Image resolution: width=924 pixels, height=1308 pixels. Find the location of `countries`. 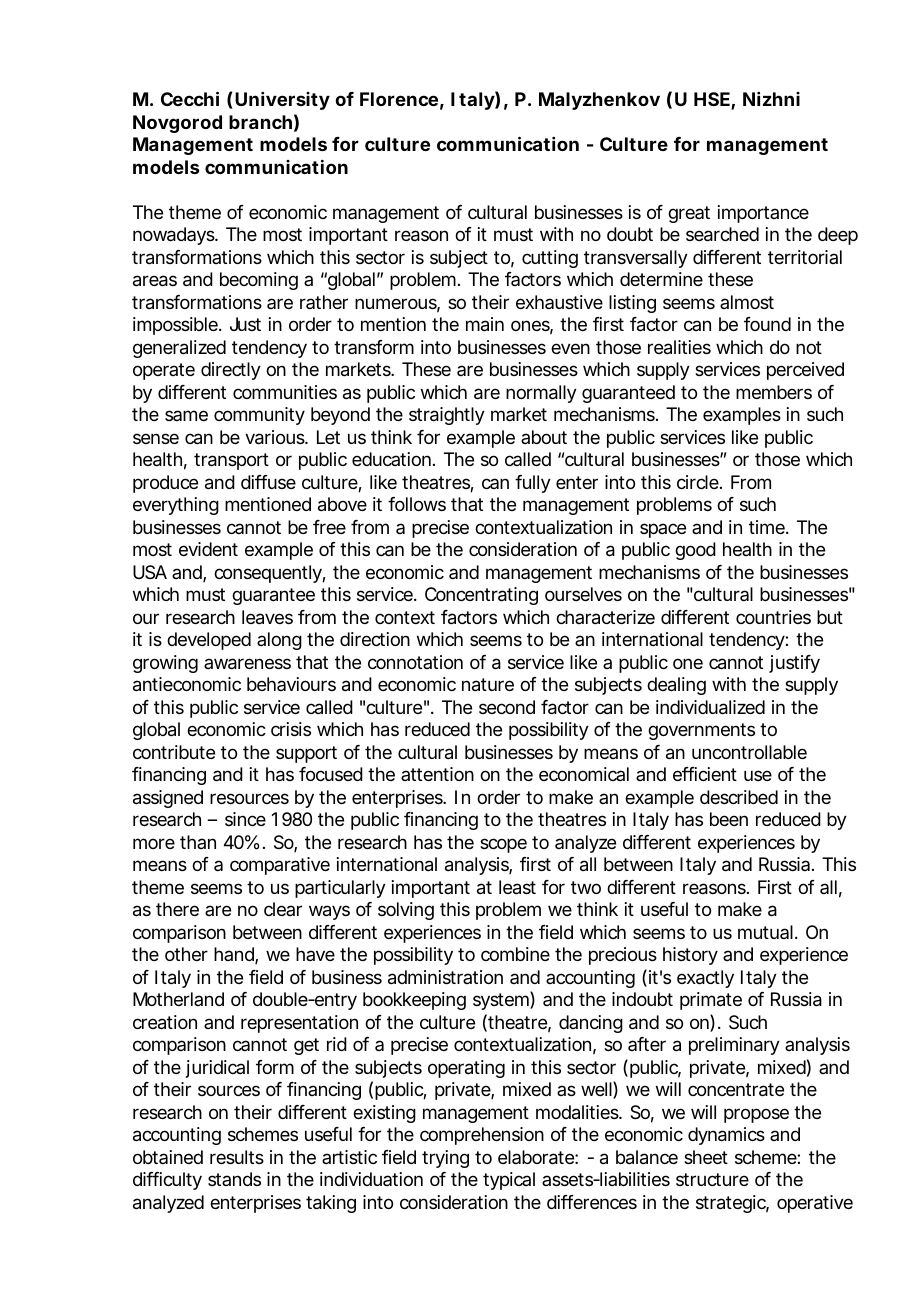

countries is located at coordinates (773, 617).
